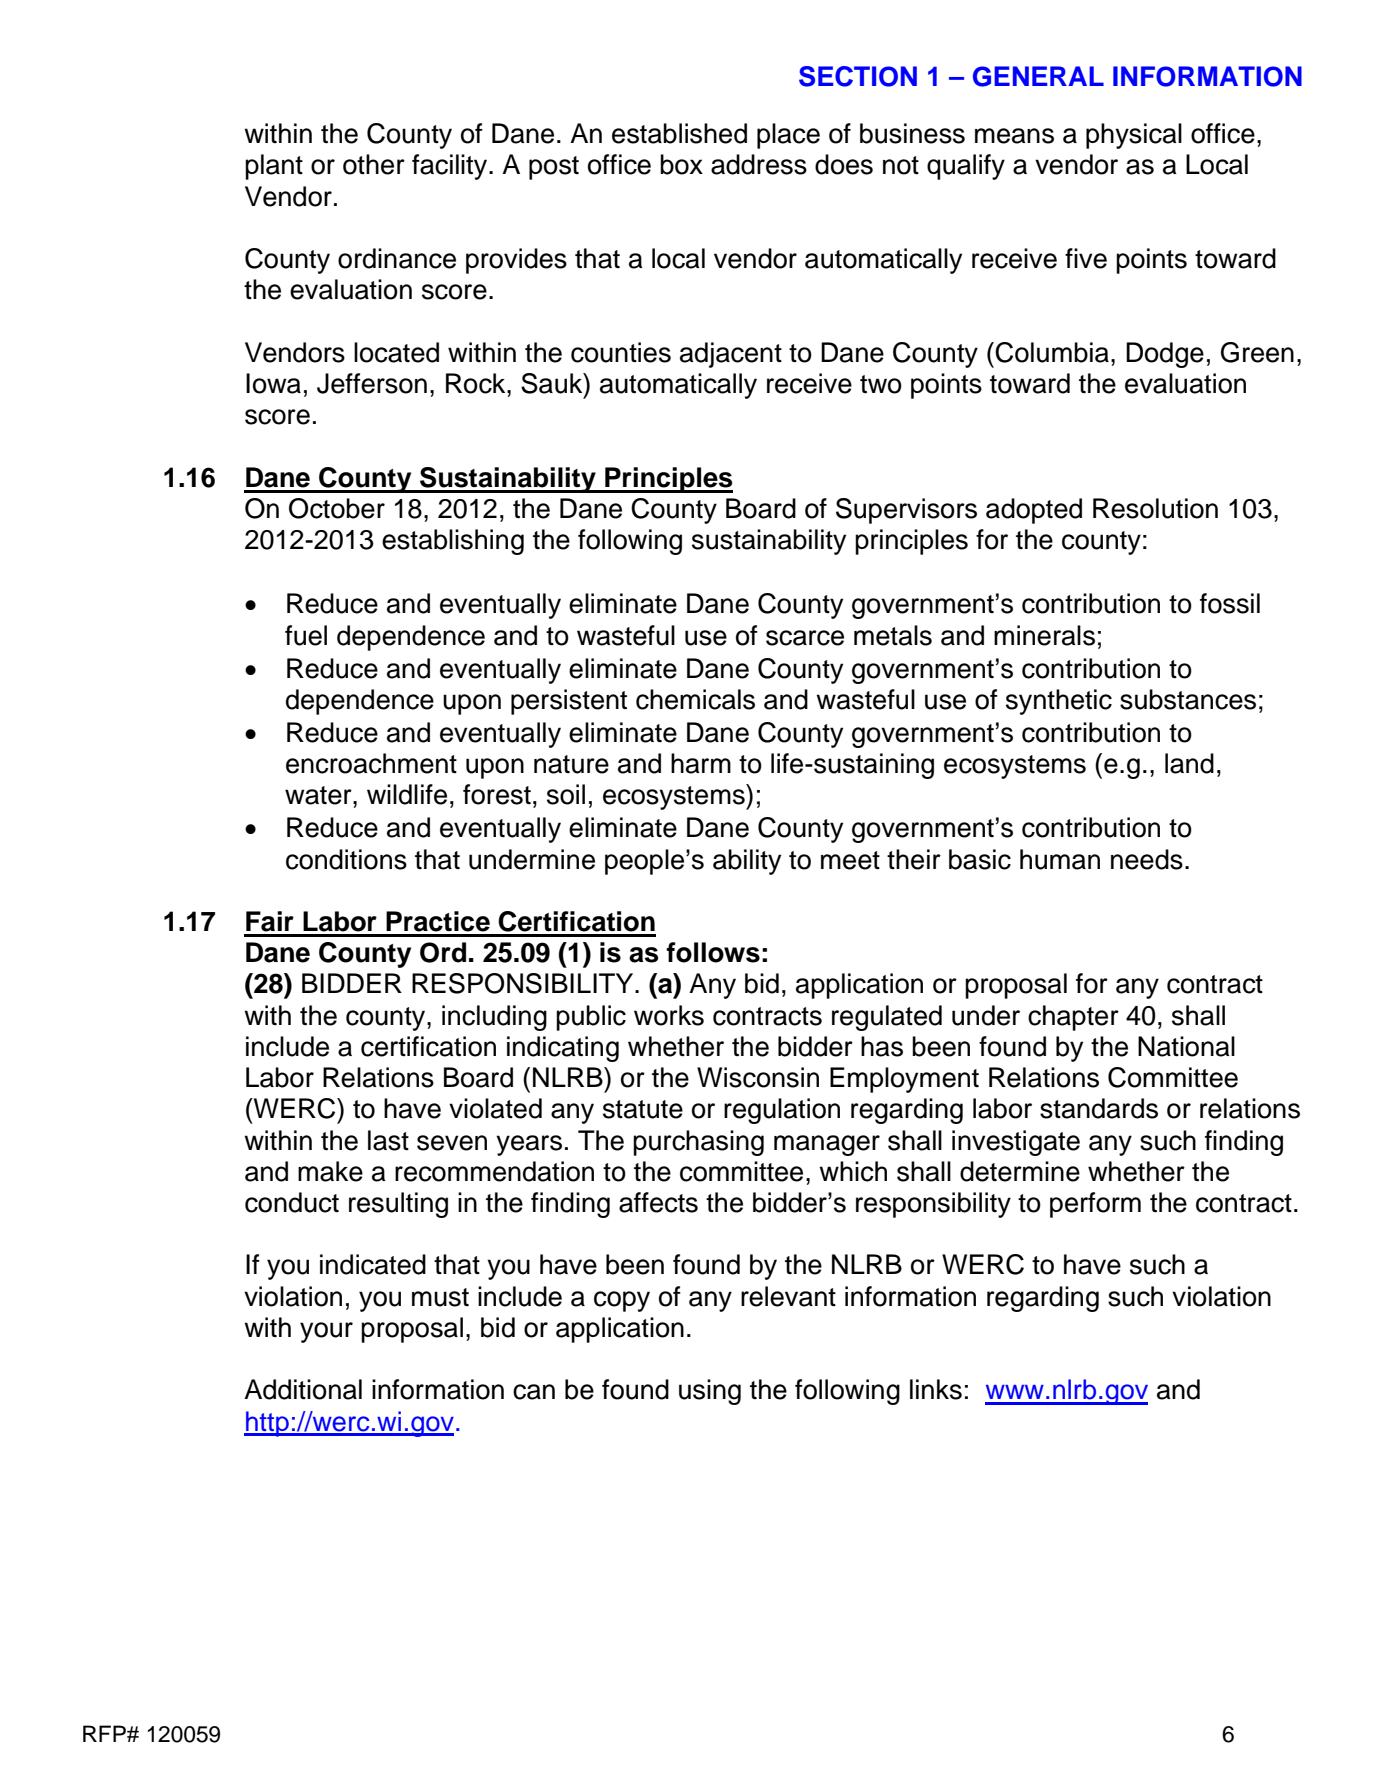  What do you see at coordinates (710, 1392) in the screenshot?
I see `using` at bounding box center [710, 1392].
